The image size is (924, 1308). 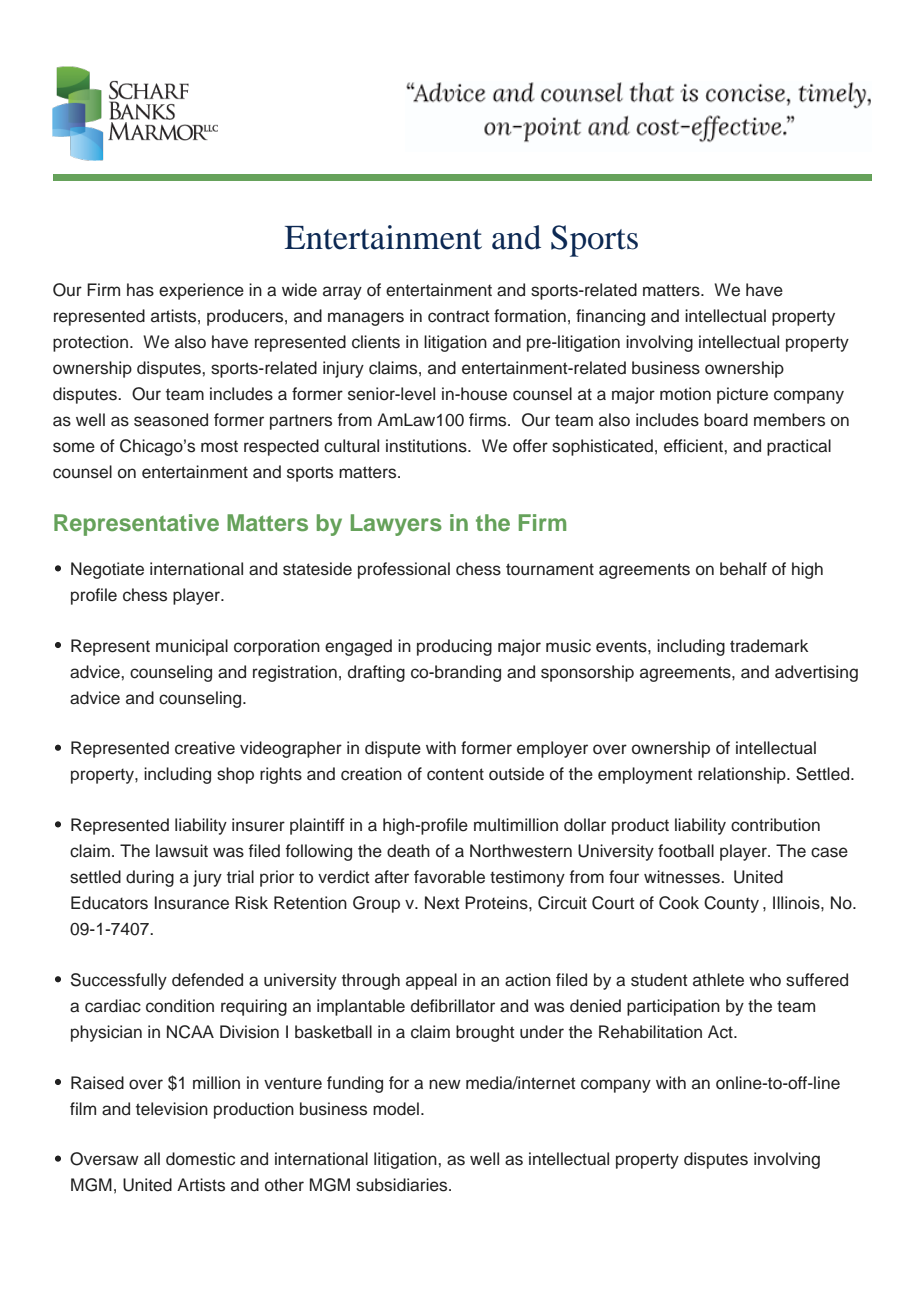 I want to click on appeal, so click(x=431, y=981).
